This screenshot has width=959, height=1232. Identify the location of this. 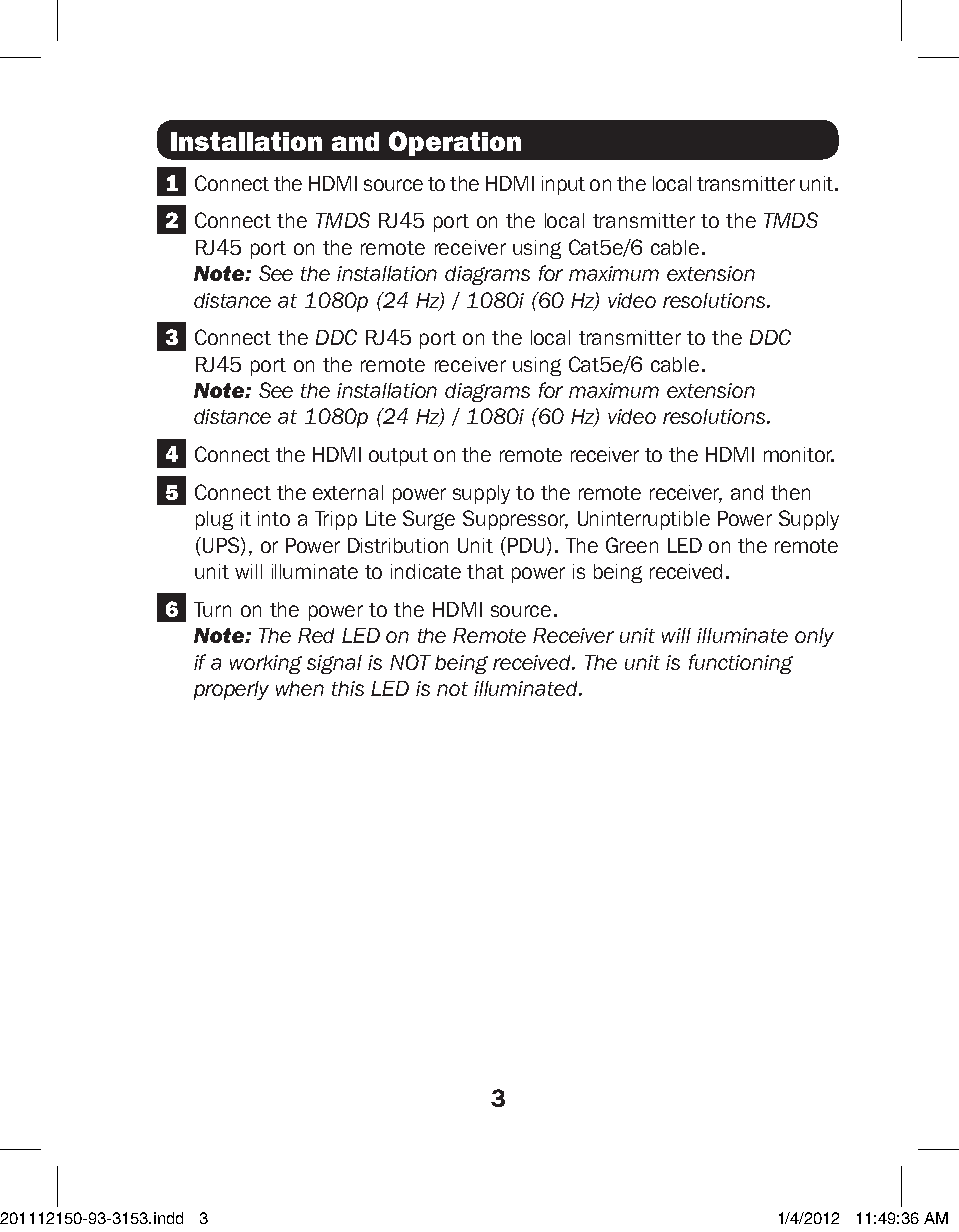
(348, 688).
